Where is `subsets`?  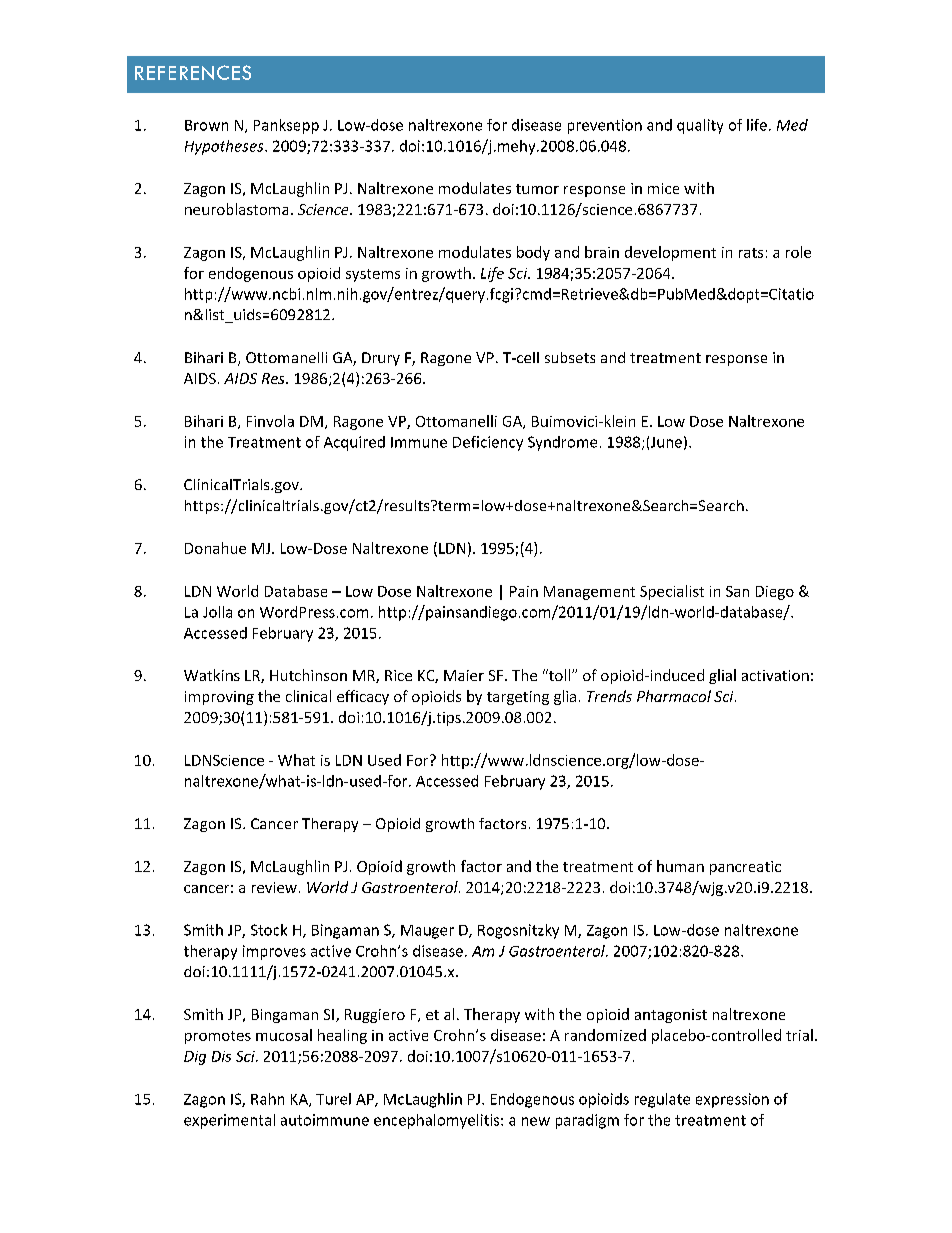
subsets is located at coordinates (570, 357).
